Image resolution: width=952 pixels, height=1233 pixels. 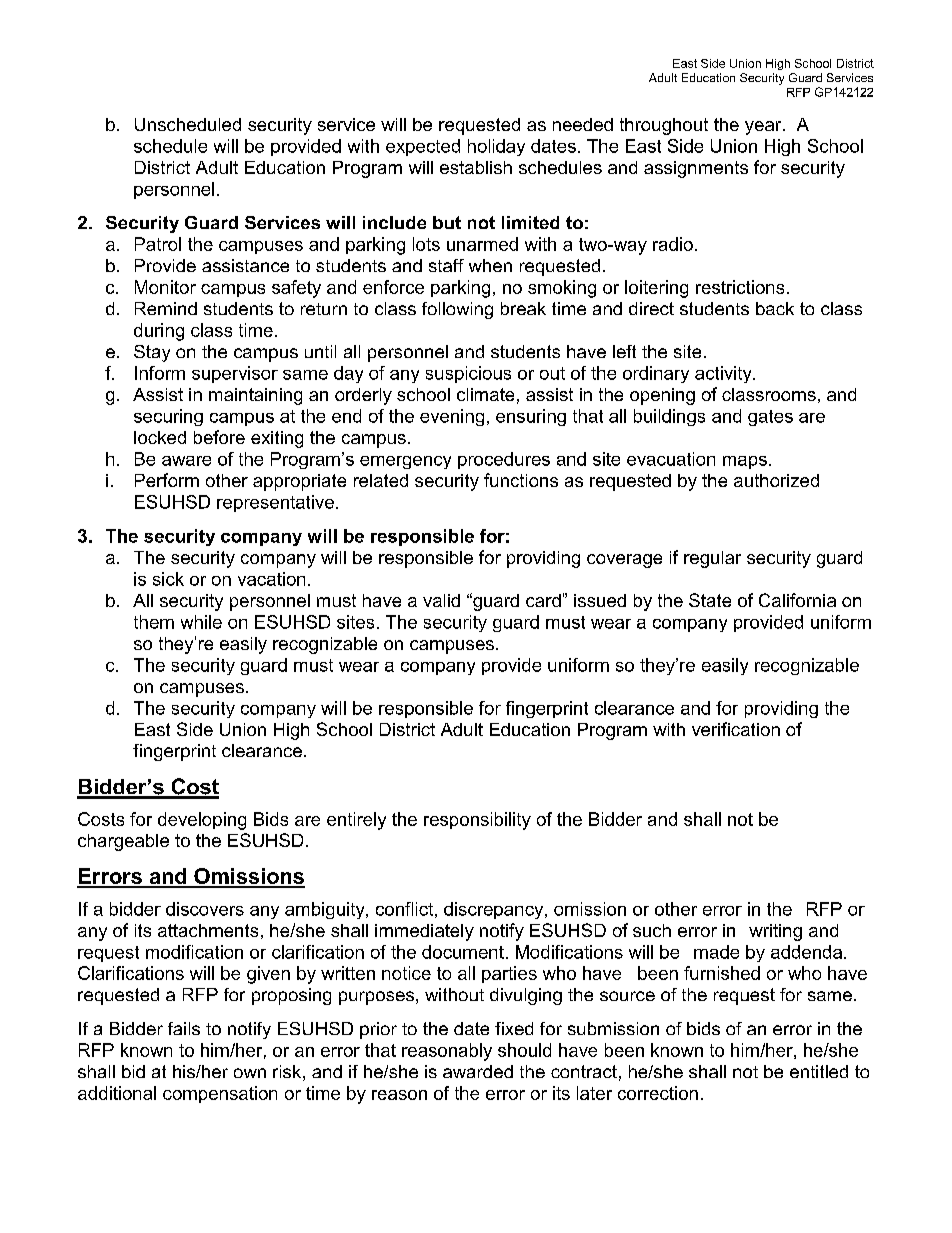 I want to click on aware, so click(x=186, y=461).
